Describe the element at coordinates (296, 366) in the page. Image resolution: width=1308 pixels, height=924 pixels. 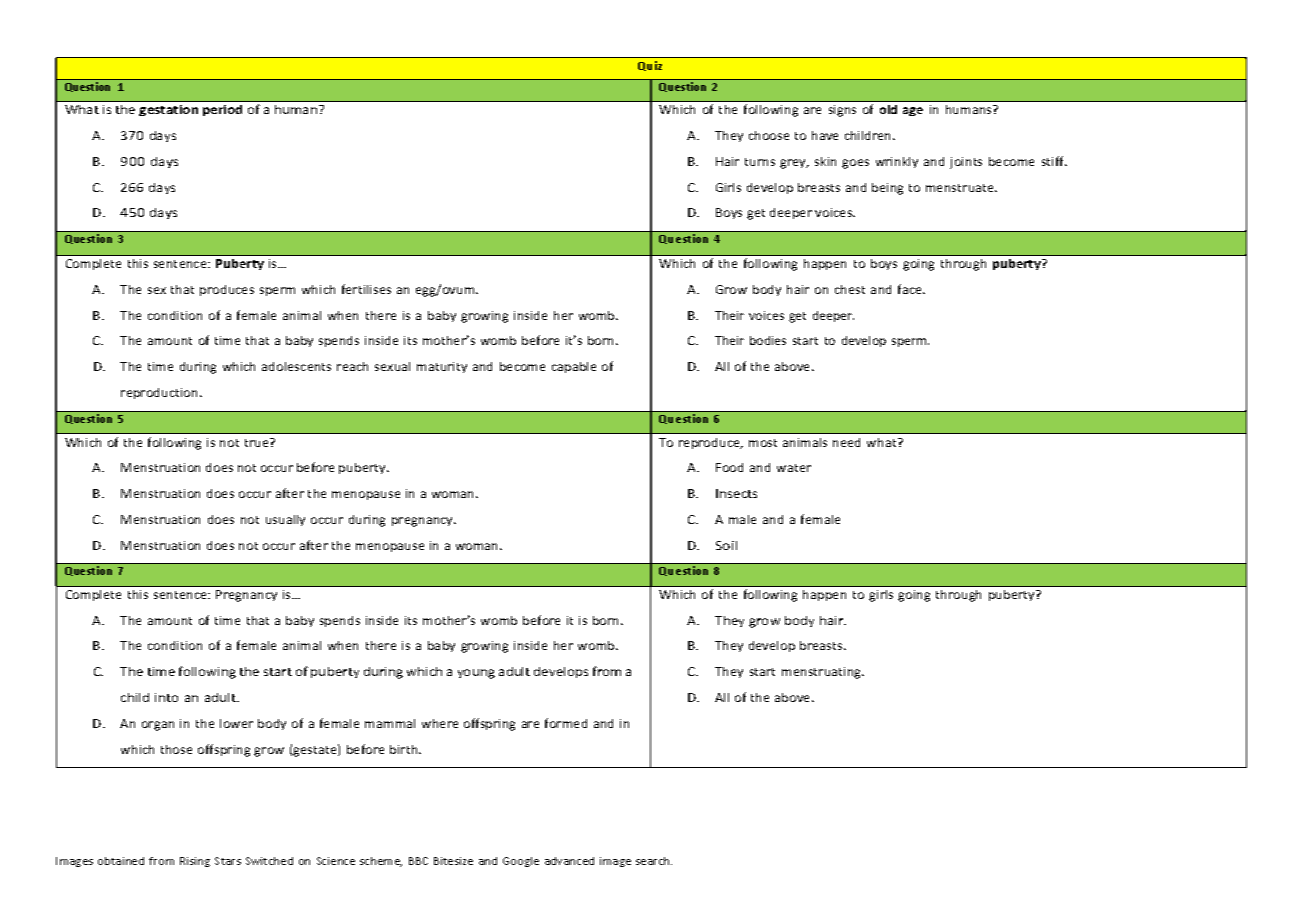
I see `adolescents` at that location.
